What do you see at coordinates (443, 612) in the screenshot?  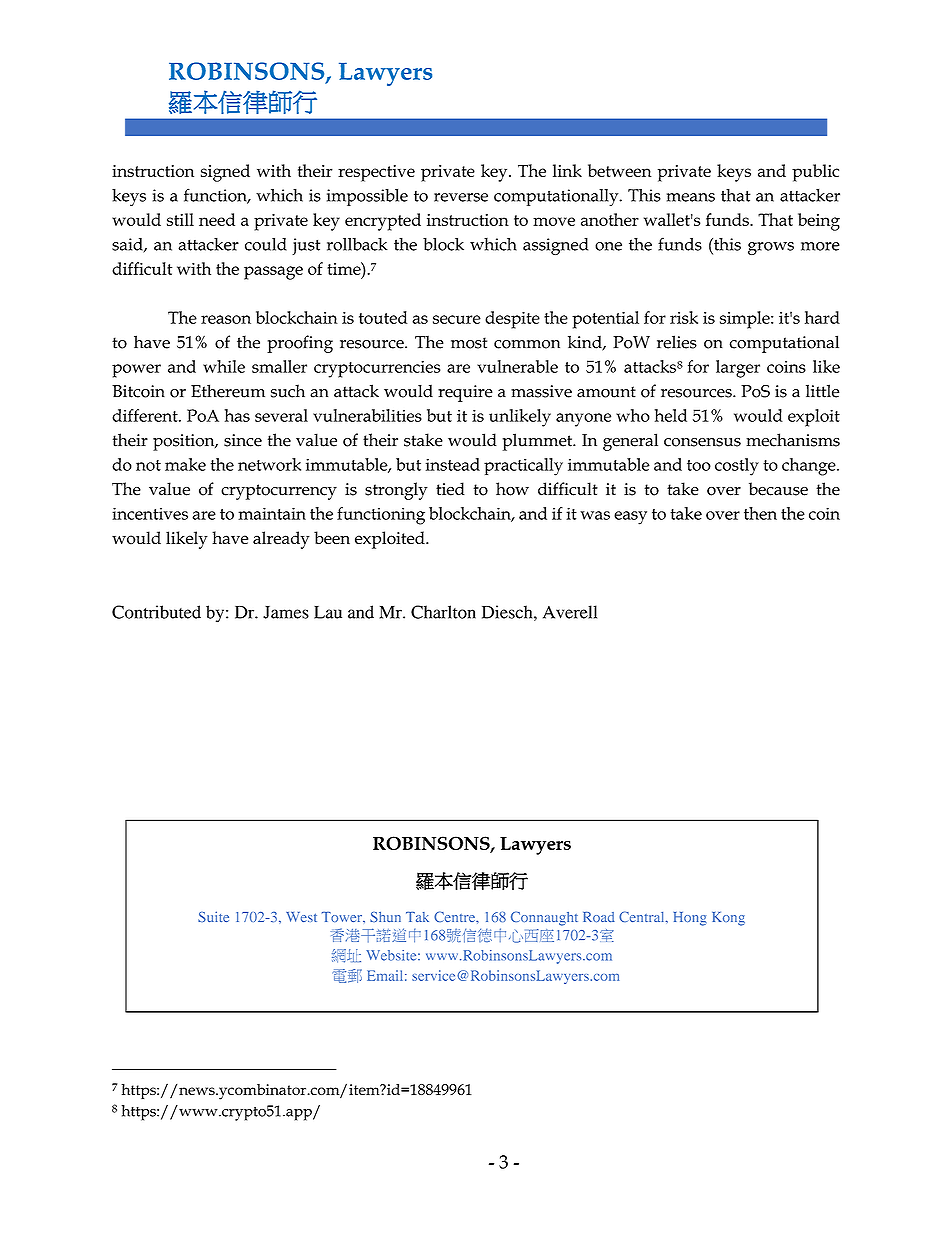 I see `Charlton` at bounding box center [443, 612].
